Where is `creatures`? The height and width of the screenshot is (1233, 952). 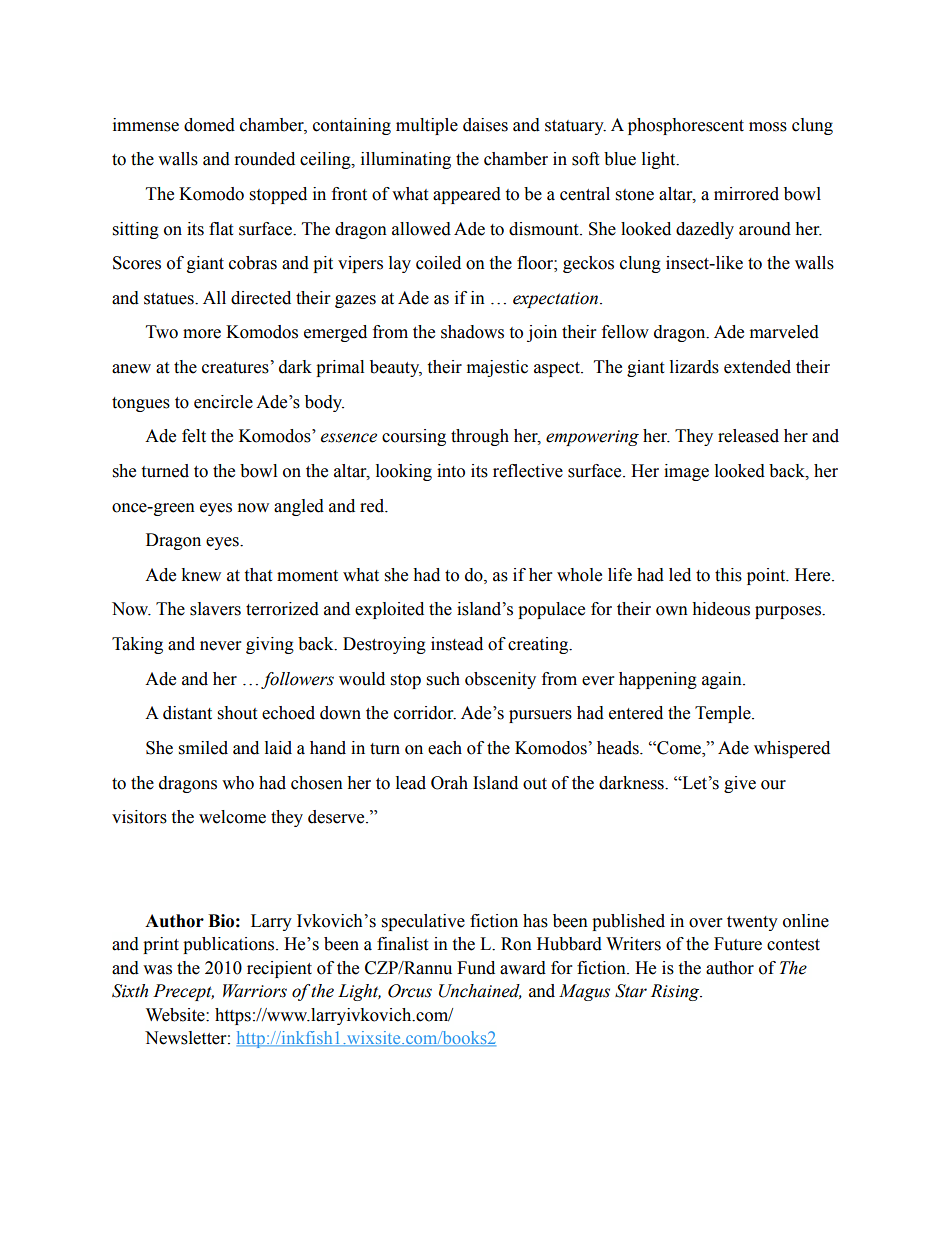 creatures is located at coordinates (235, 368).
